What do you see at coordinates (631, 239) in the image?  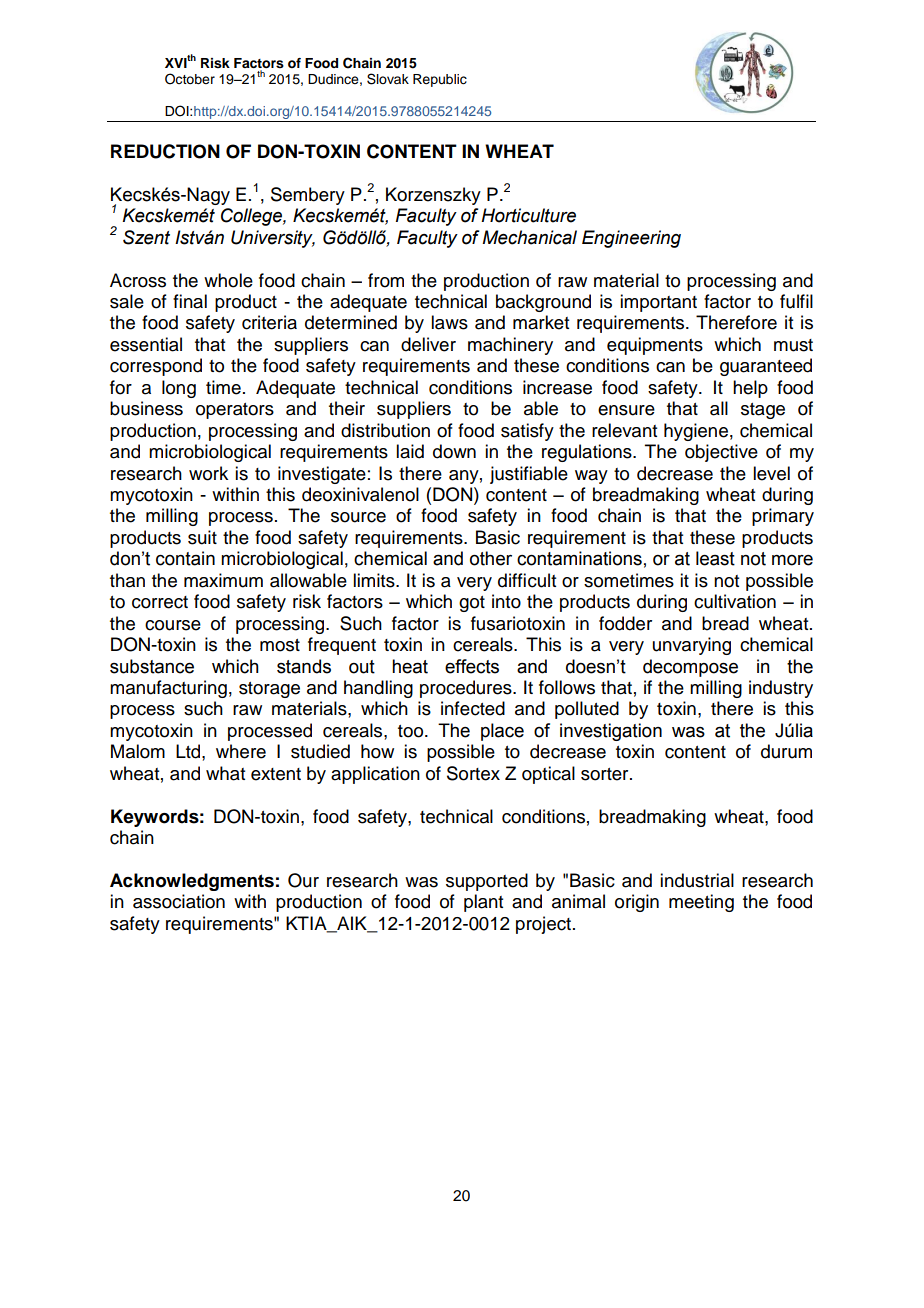 I see `Engineering` at bounding box center [631, 239].
